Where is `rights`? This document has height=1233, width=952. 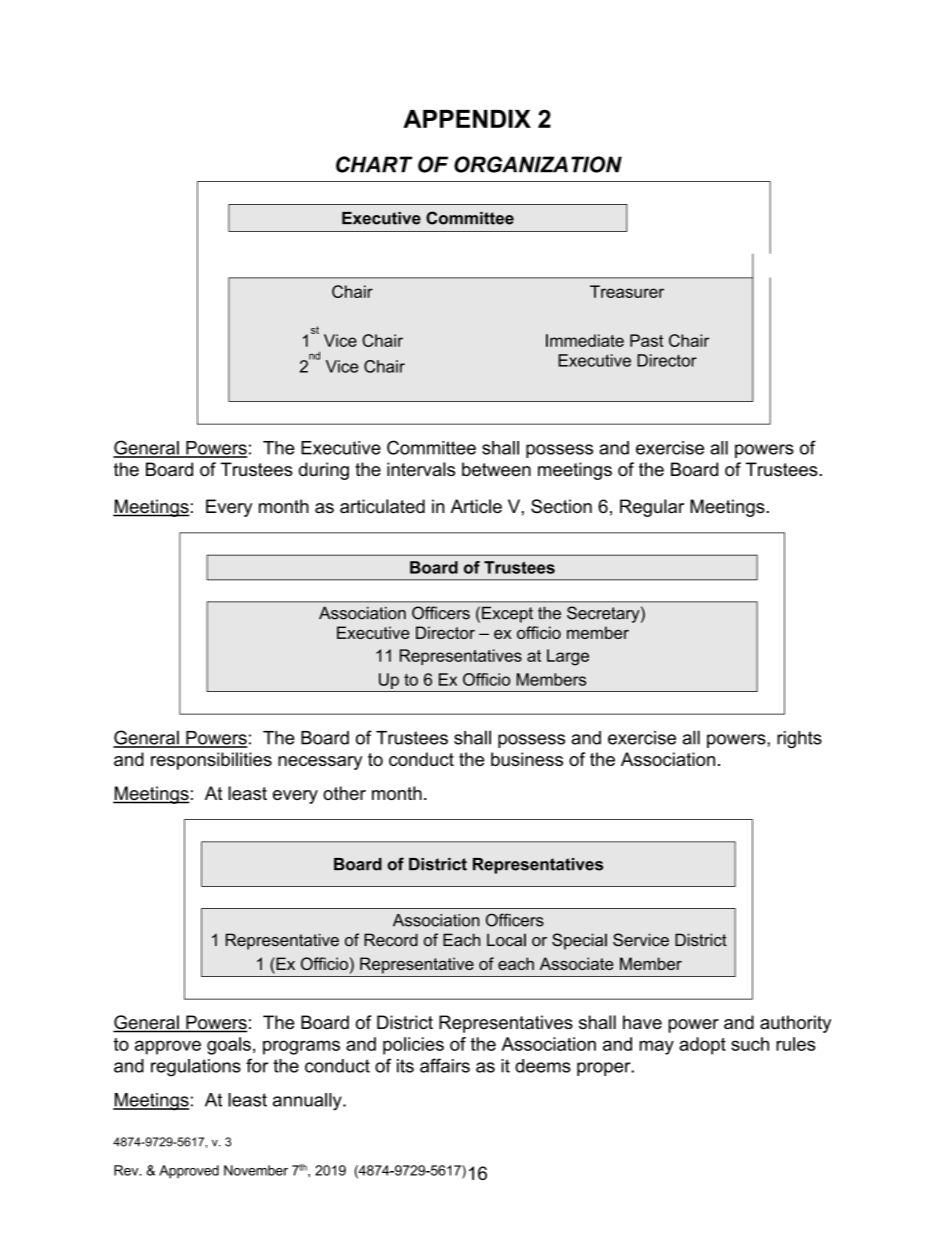
rights is located at coordinates (799, 740).
